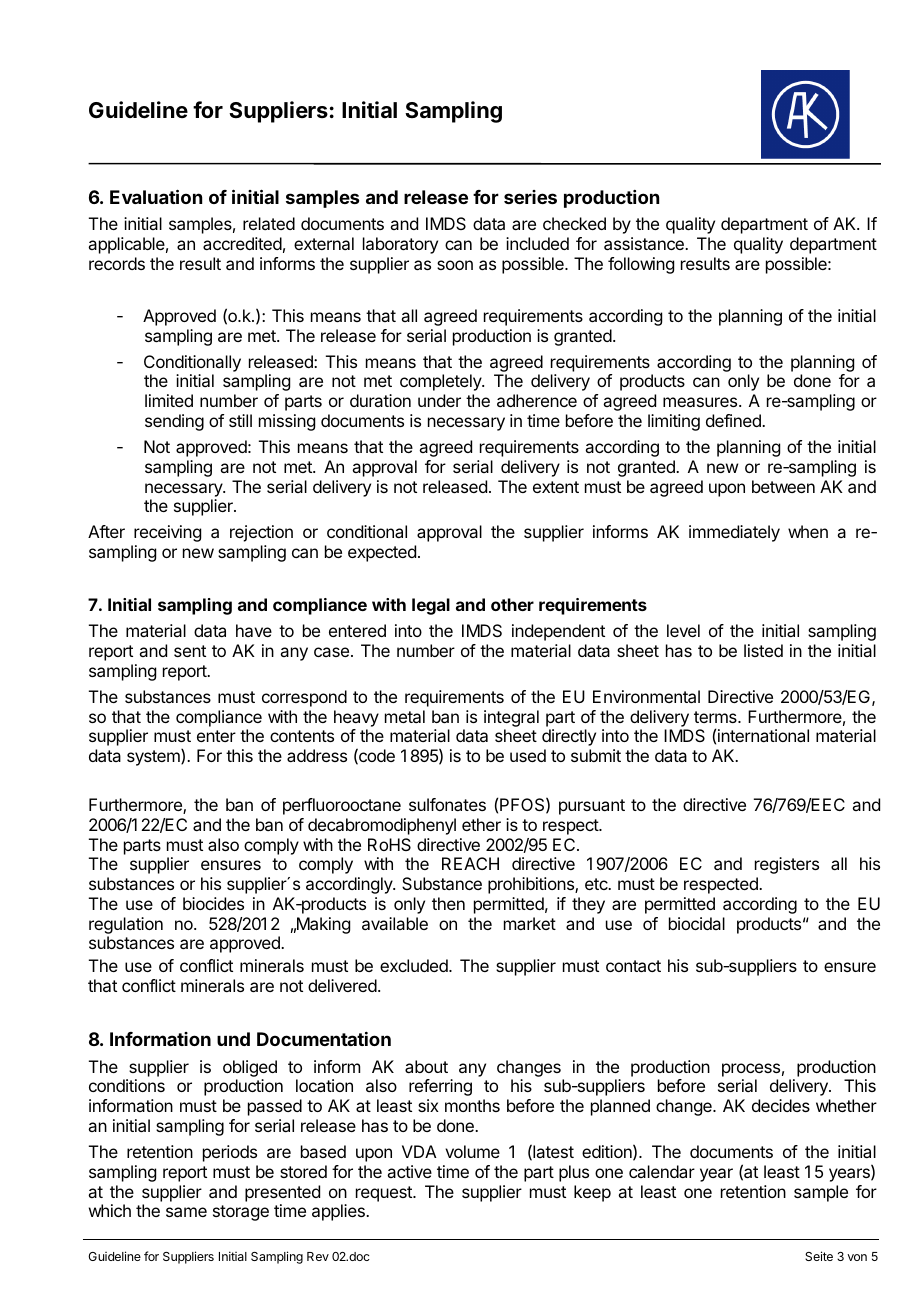 The width and height of the document is (924, 1308). I want to click on integral, so click(511, 718).
